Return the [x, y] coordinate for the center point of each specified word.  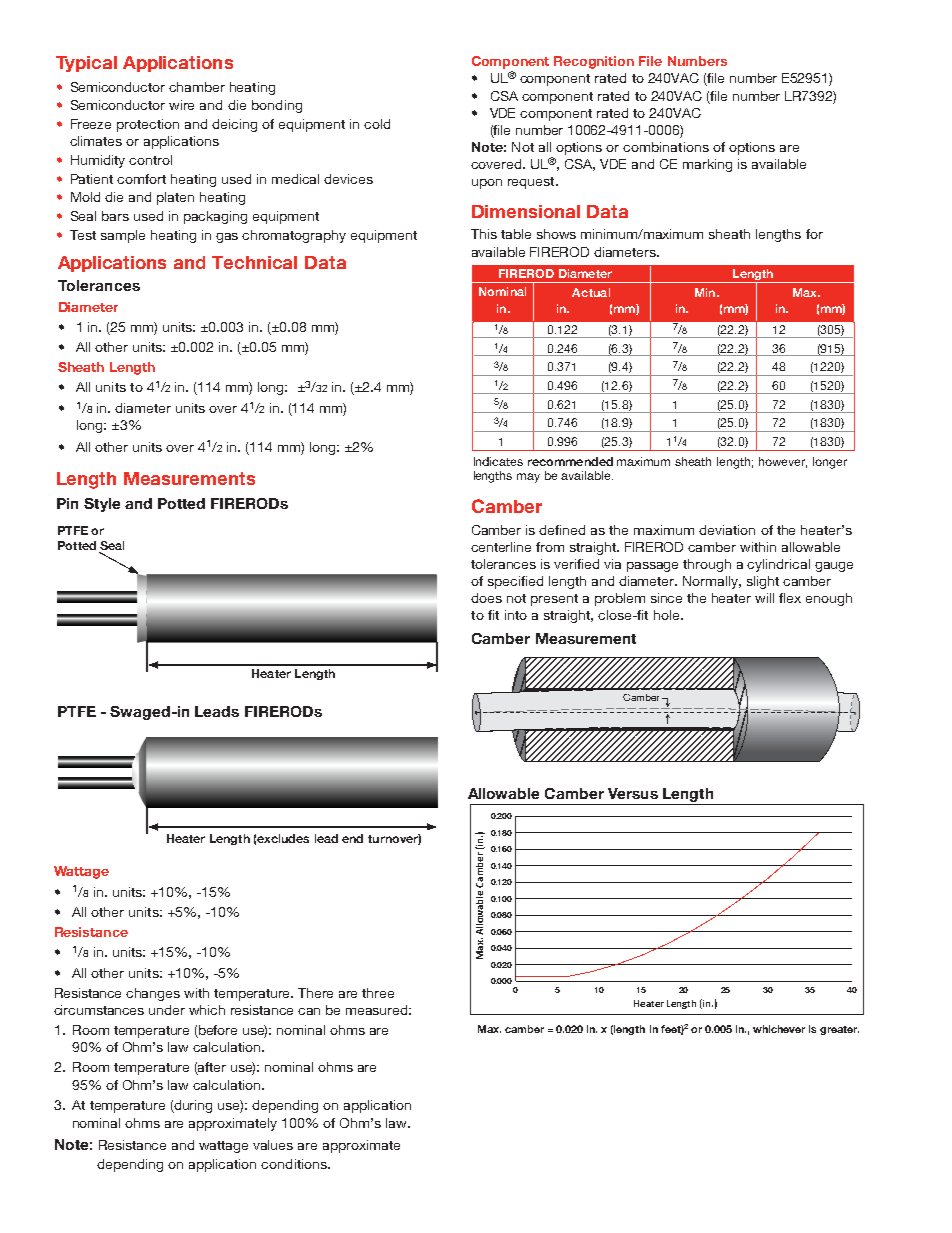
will [764, 598]
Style [102, 505]
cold [377, 124]
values [273, 1145]
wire [181, 105]
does [486, 598]
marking [707, 165]
